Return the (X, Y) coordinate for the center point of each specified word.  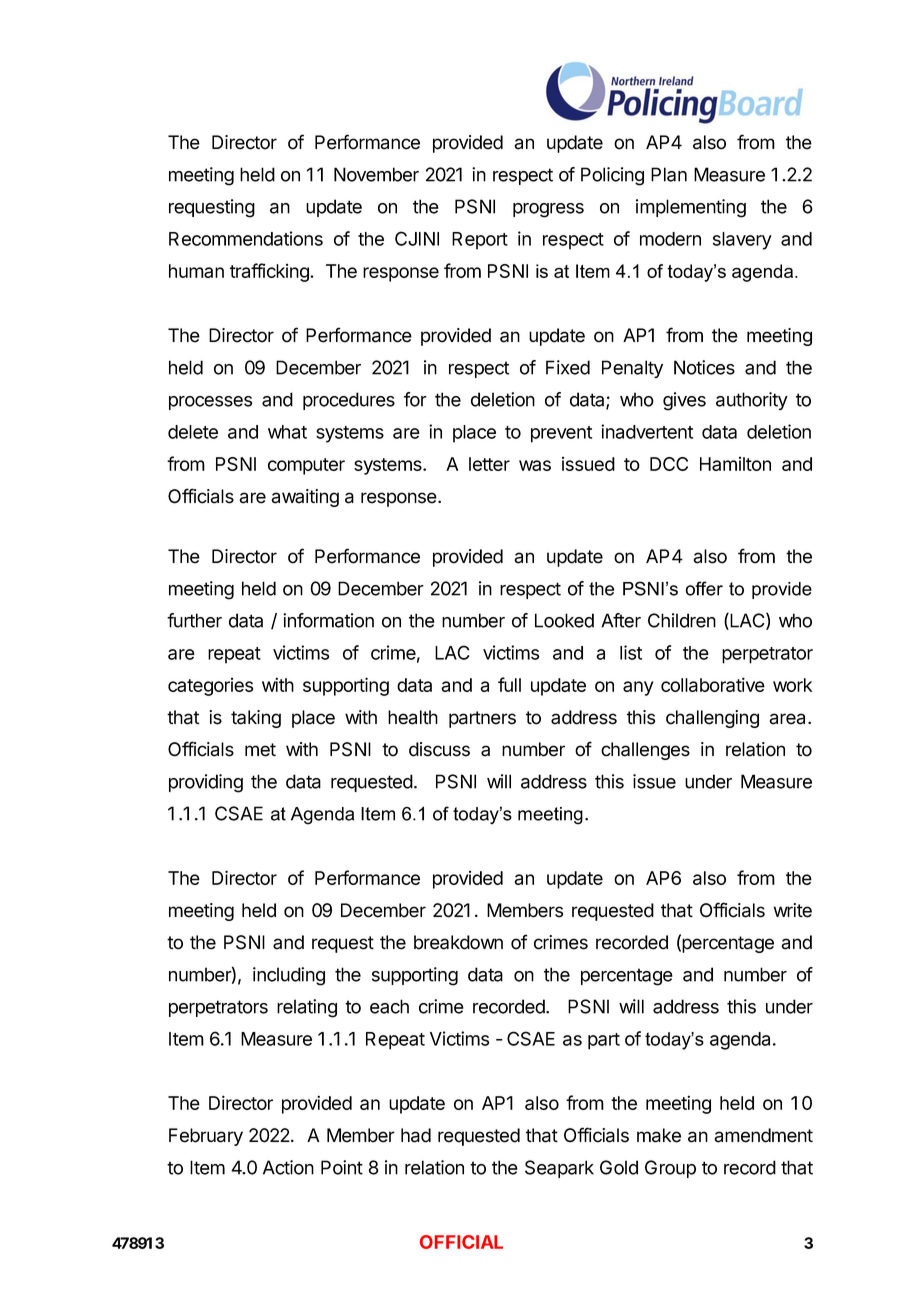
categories (210, 687)
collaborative (713, 684)
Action (288, 1167)
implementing (691, 208)
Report (480, 241)
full (509, 684)
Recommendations (246, 238)
